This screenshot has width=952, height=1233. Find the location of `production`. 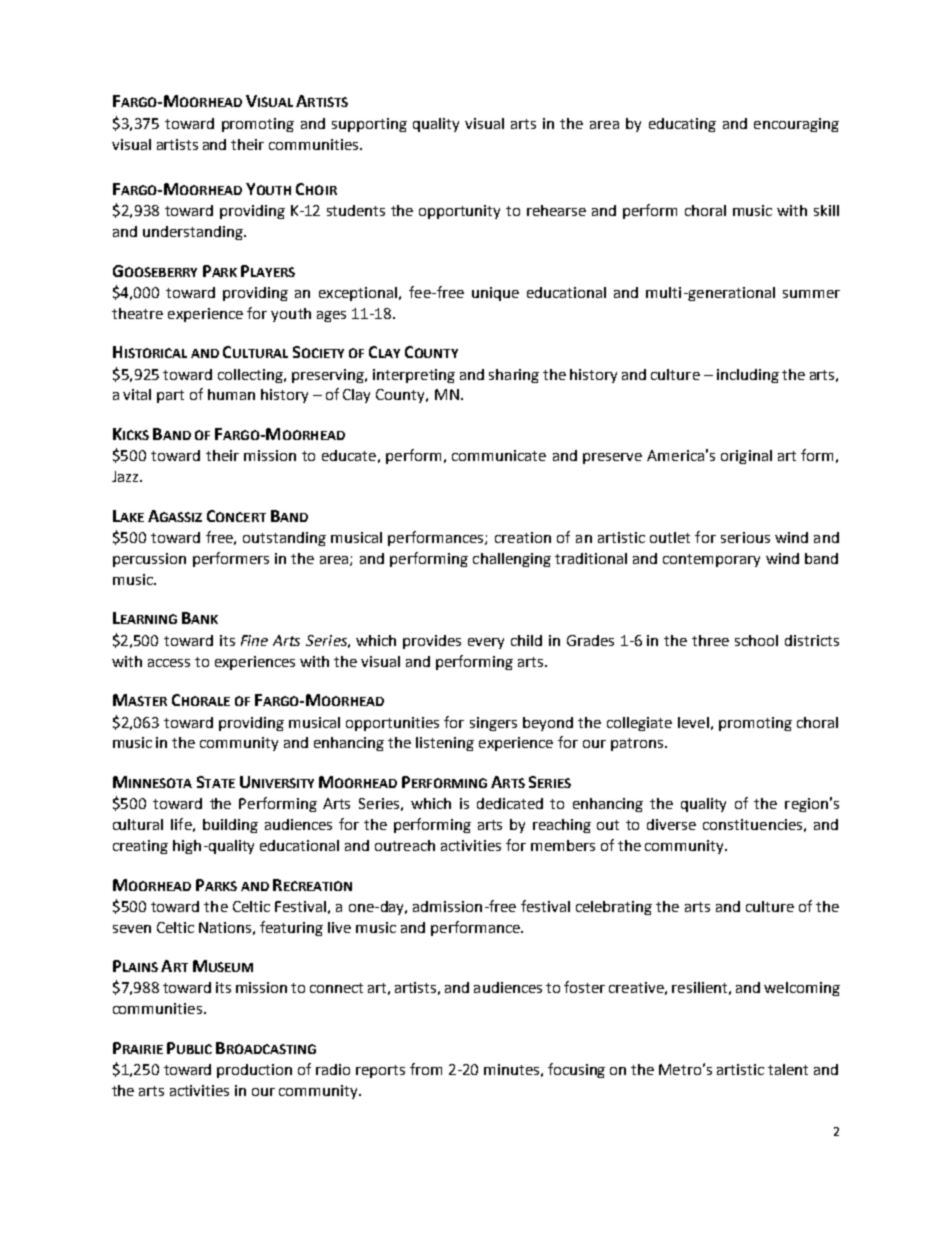

production is located at coordinates (254, 1071).
